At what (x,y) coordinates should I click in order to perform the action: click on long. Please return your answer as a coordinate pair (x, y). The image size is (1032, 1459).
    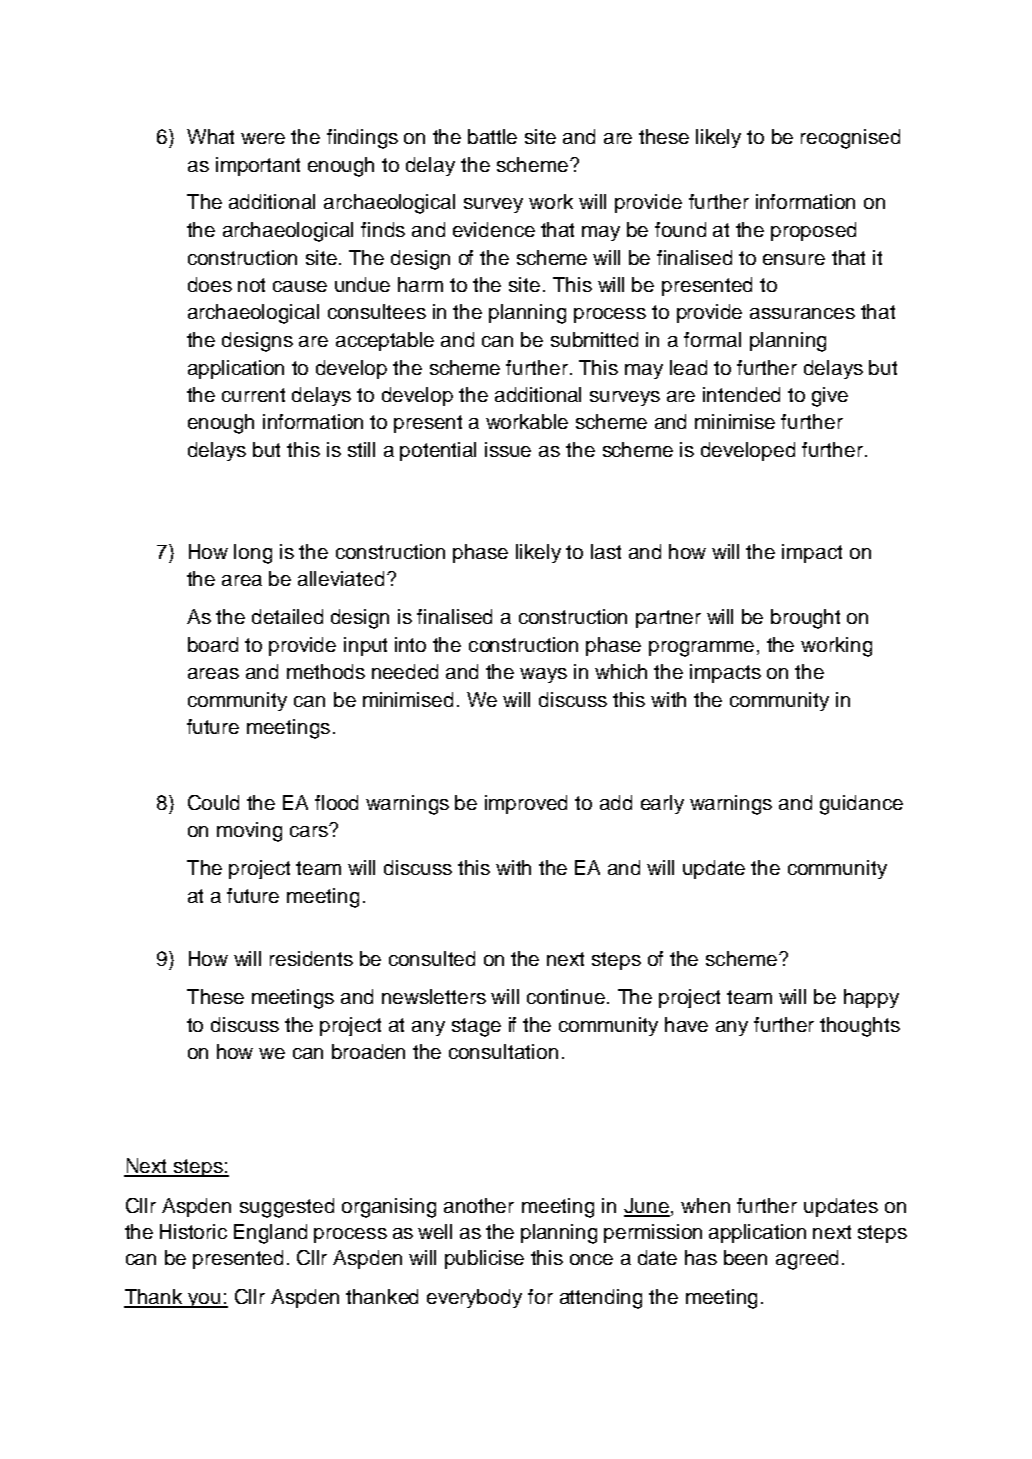
    Looking at the image, I should click on (253, 554).
